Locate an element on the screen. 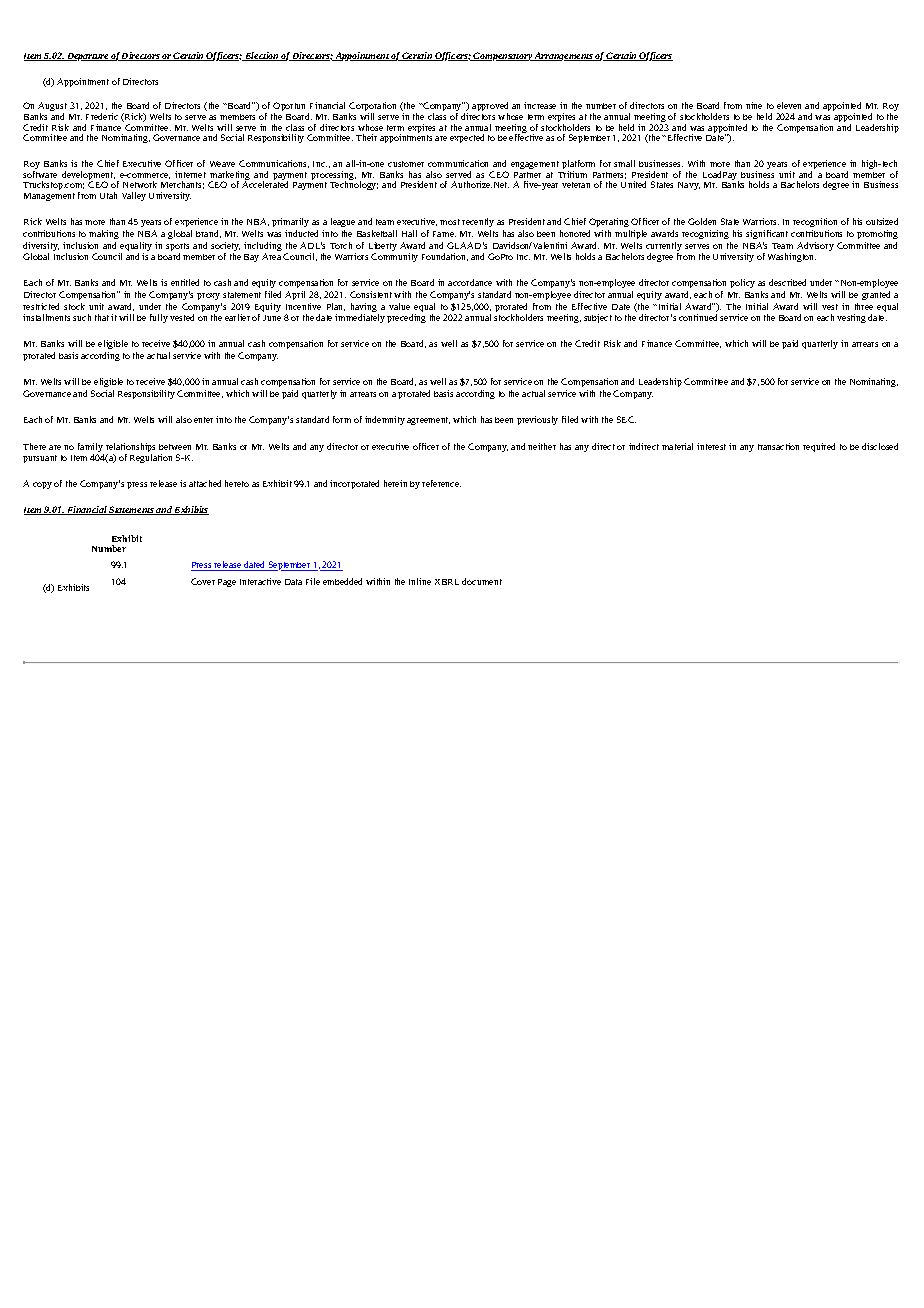 This screenshot has height=1308, width=924. Valley is located at coordinates (134, 196).
